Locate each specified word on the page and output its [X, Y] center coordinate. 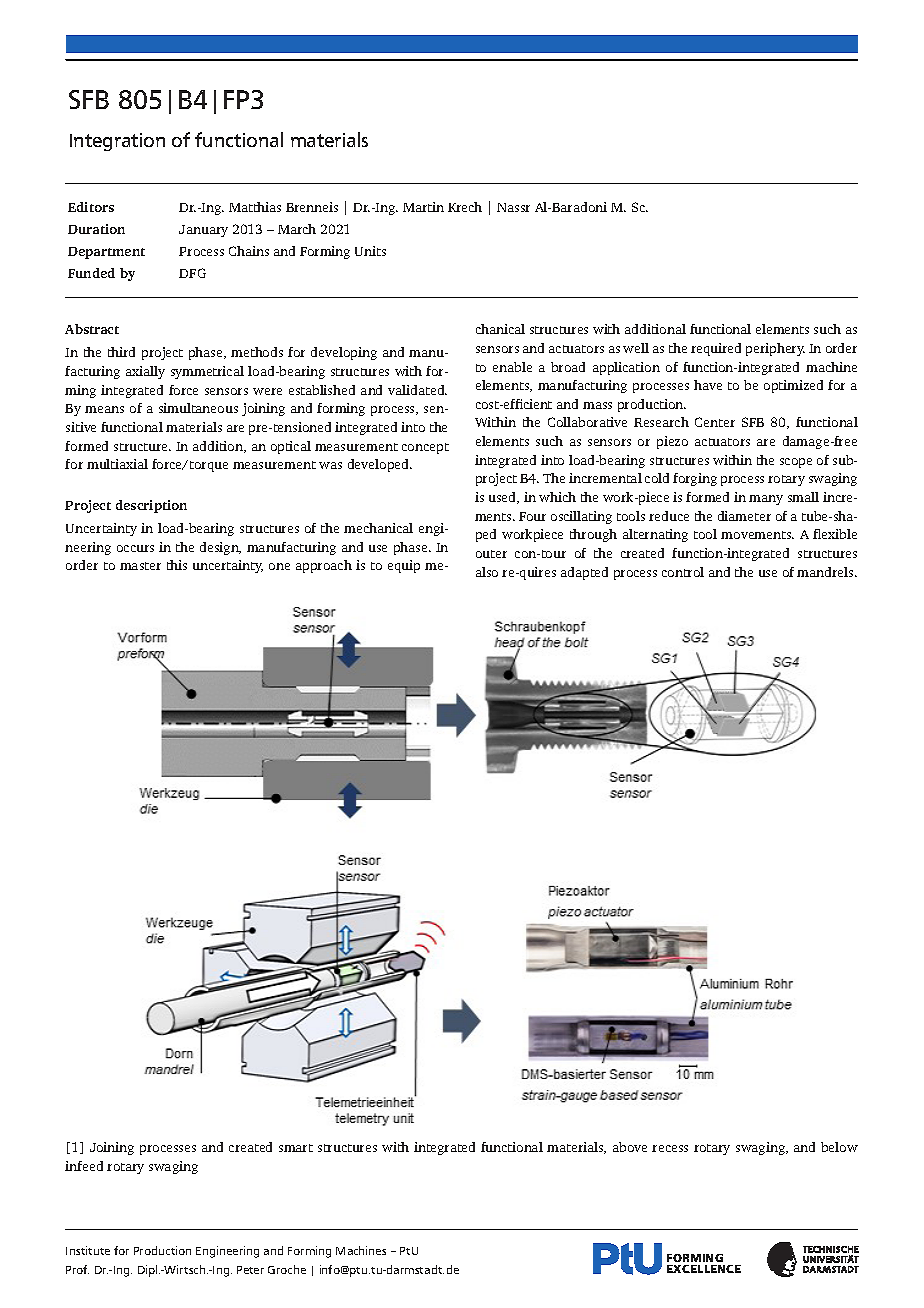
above [630, 1147]
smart [296, 1148]
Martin [423, 207]
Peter [250, 1270]
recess [670, 1148]
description [151, 506]
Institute [88, 1250]
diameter [744, 516]
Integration [117, 142]
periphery [775, 349]
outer [491, 554]
